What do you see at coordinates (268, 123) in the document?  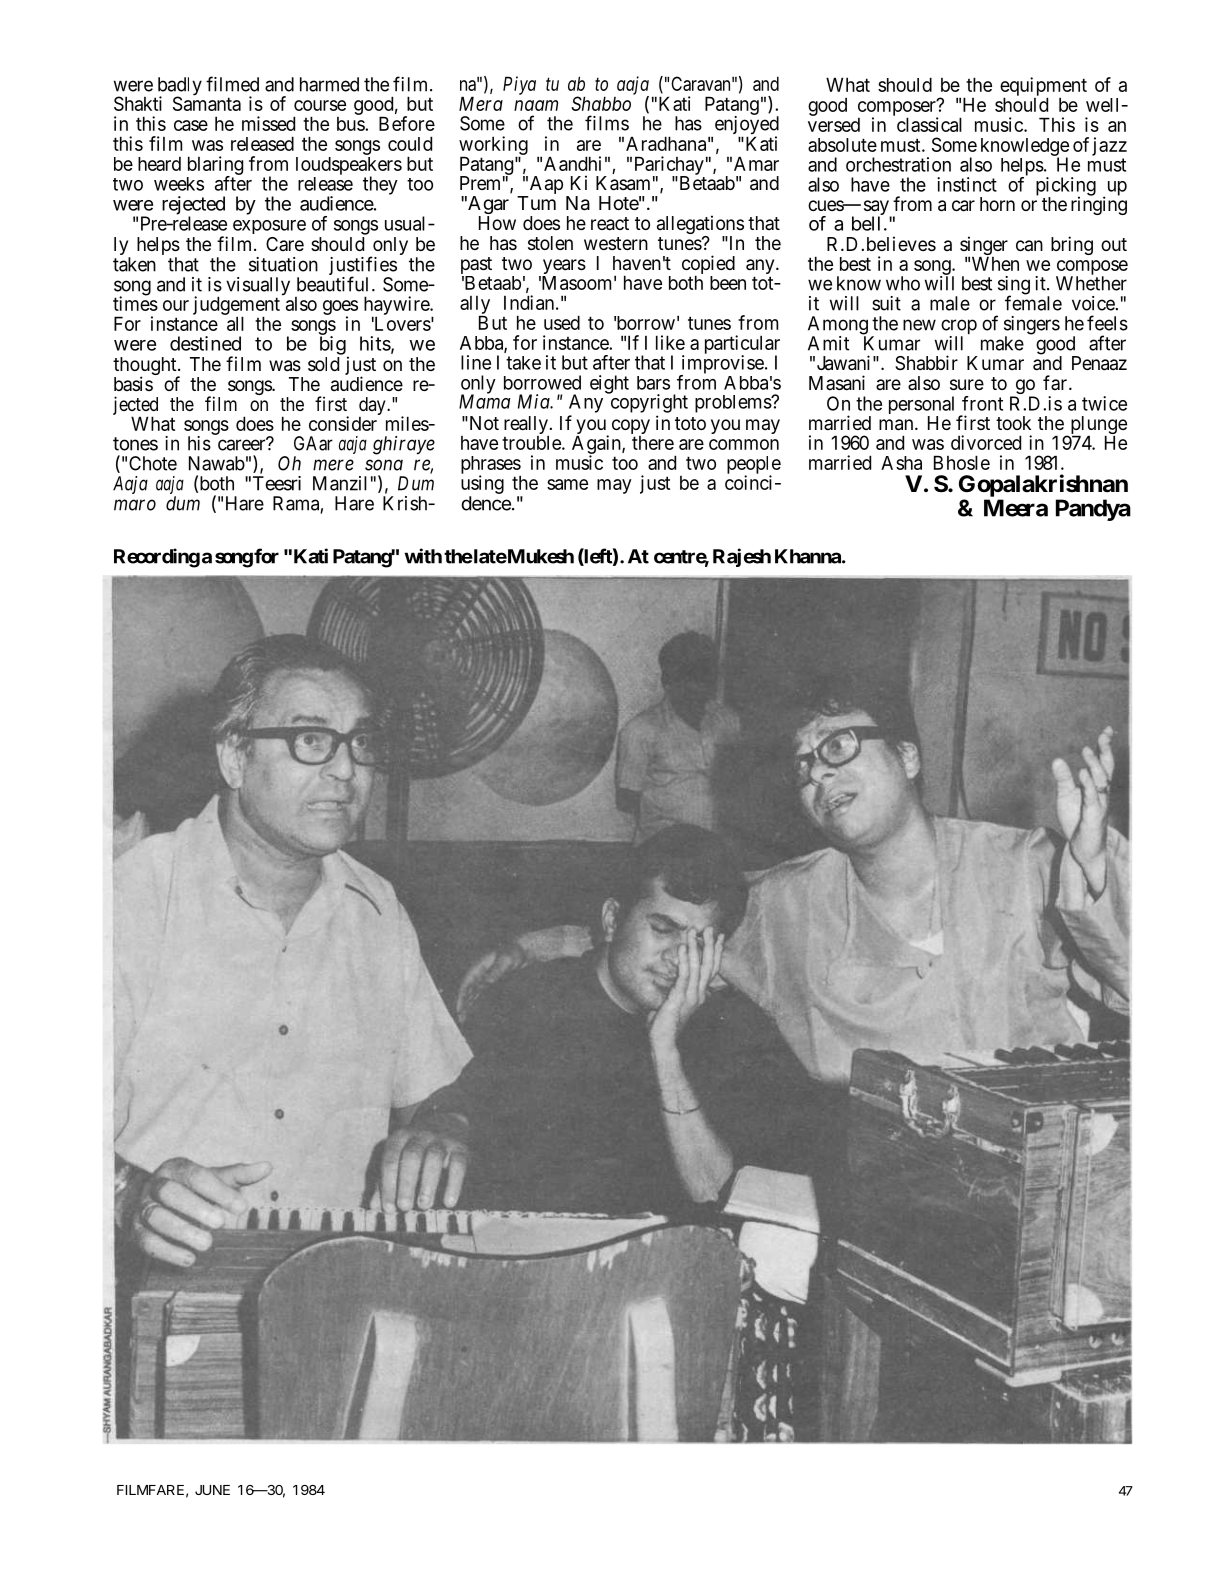 I see `missed` at bounding box center [268, 123].
